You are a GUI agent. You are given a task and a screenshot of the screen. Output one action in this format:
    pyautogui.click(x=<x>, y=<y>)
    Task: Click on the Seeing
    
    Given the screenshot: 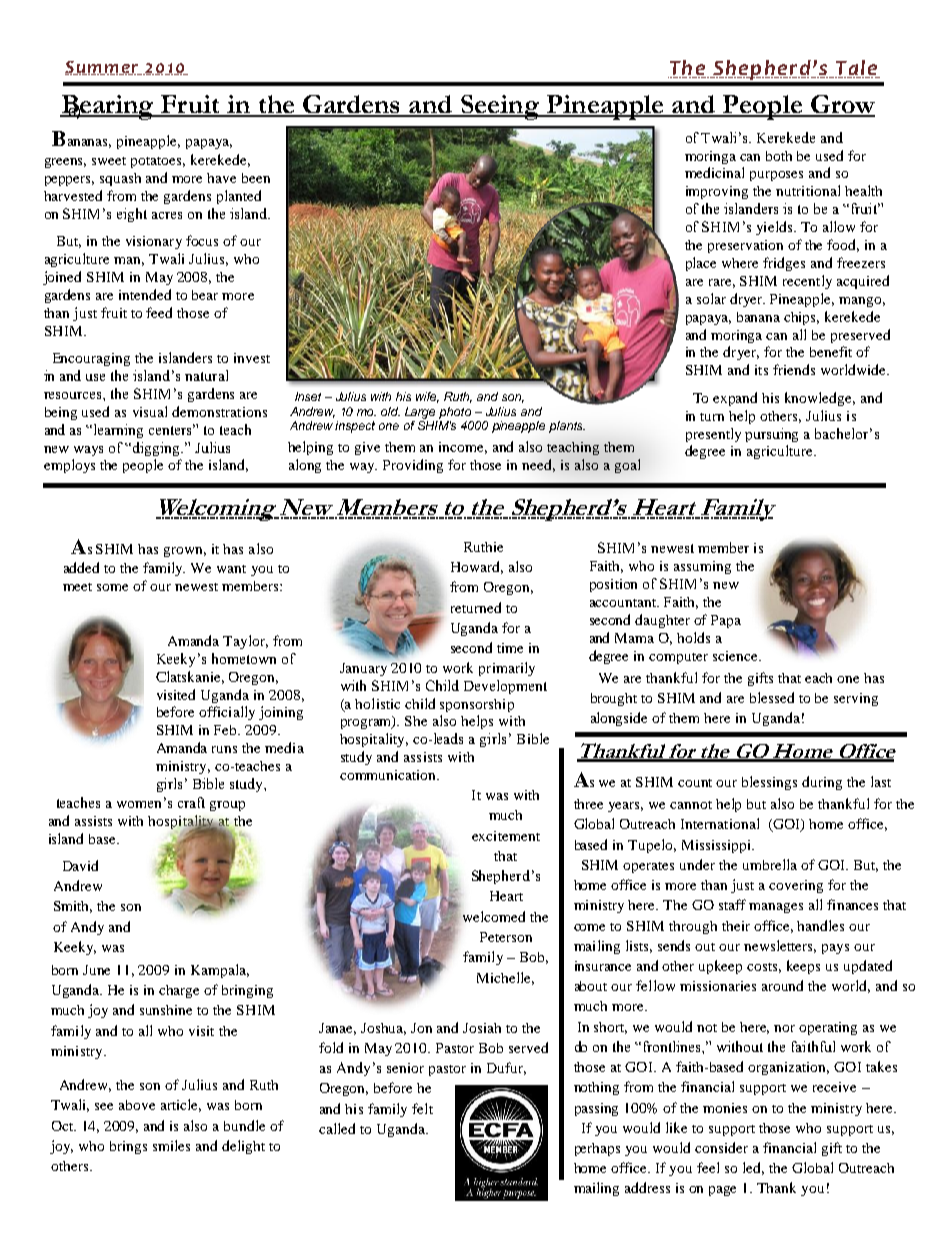 What is the action you would take?
    pyautogui.click(x=500, y=107)
